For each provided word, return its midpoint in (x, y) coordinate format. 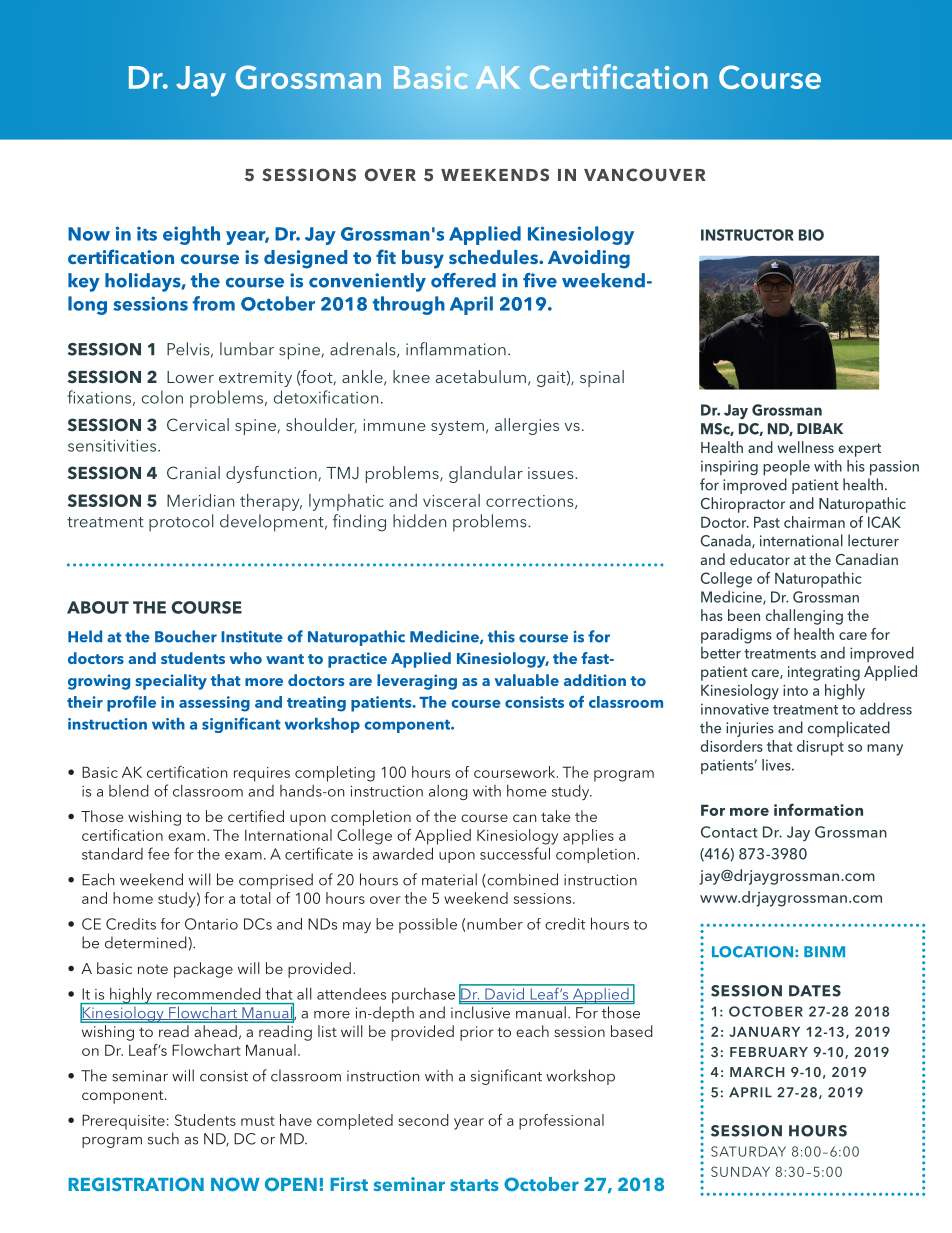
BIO (811, 235)
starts (474, 1185)
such (163, 1138)
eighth (191, 235)
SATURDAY (748, 1151)
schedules (495, 257)
